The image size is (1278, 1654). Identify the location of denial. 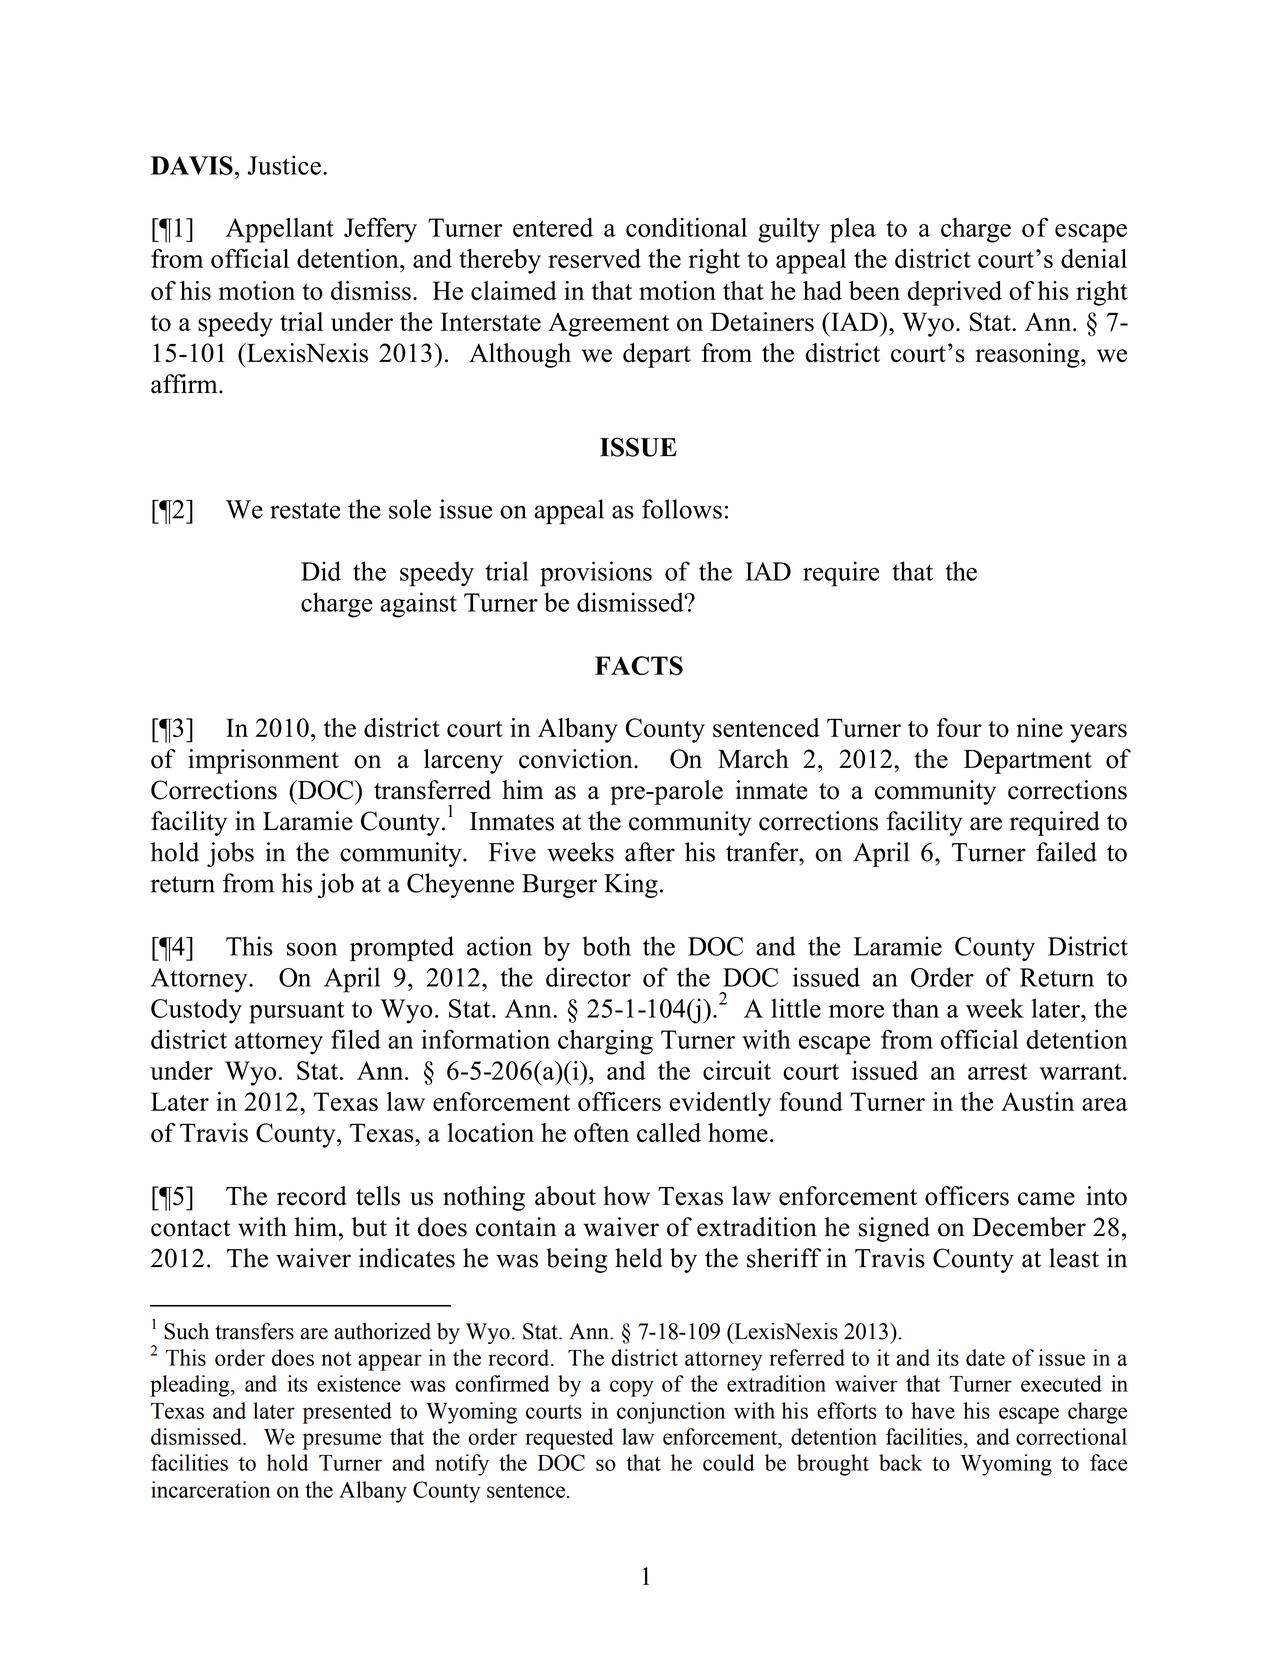
(1094, 258).
